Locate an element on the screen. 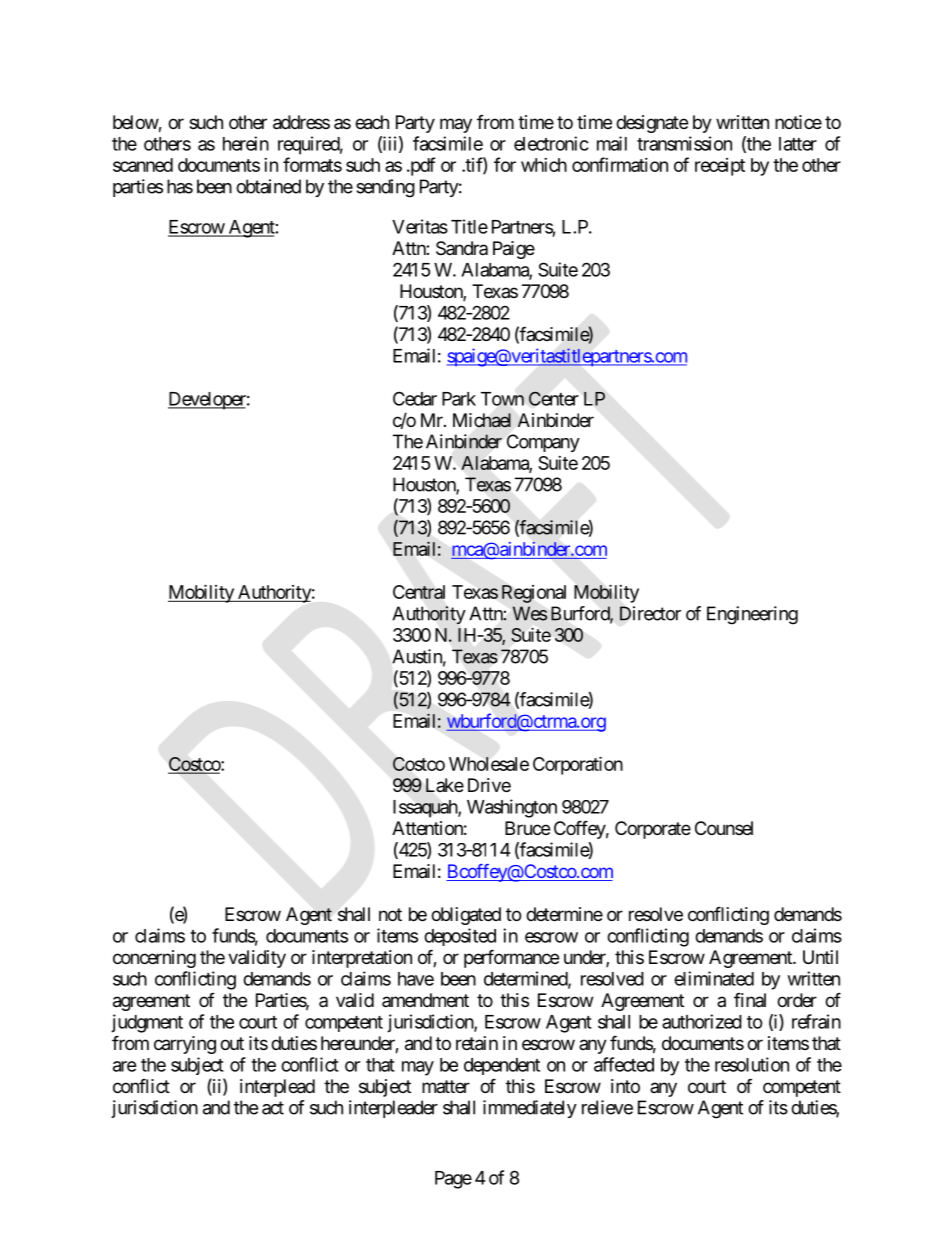 The width and height of the screenshot is (952, 1233). Page is located at coordinates (453, 1180).
